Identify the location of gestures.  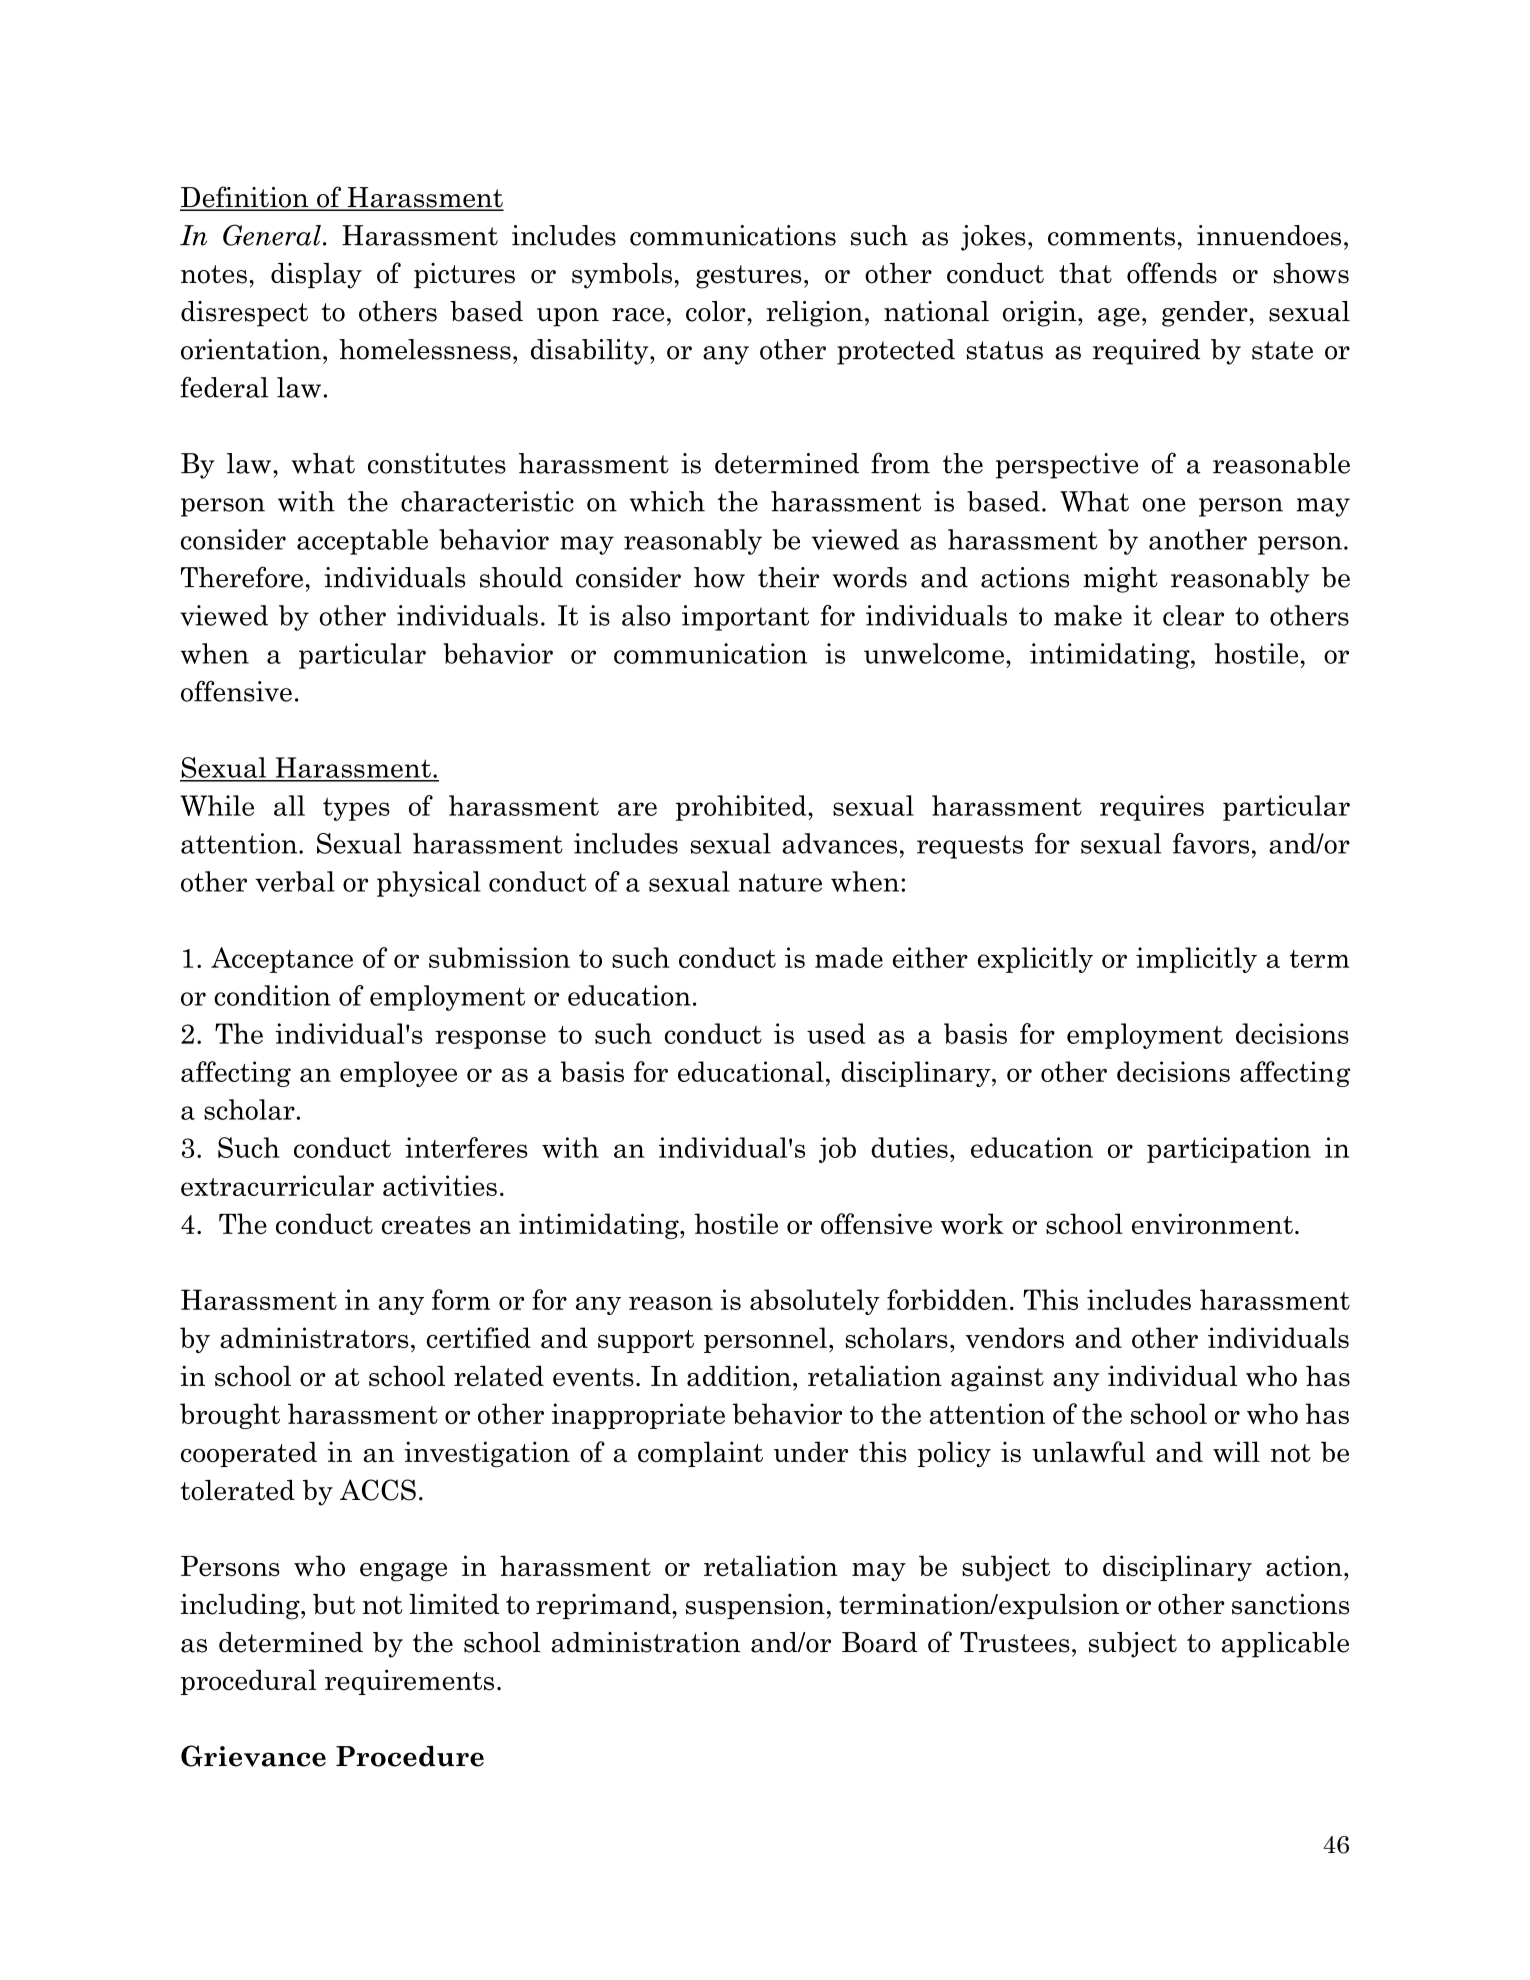
(748, 277).
